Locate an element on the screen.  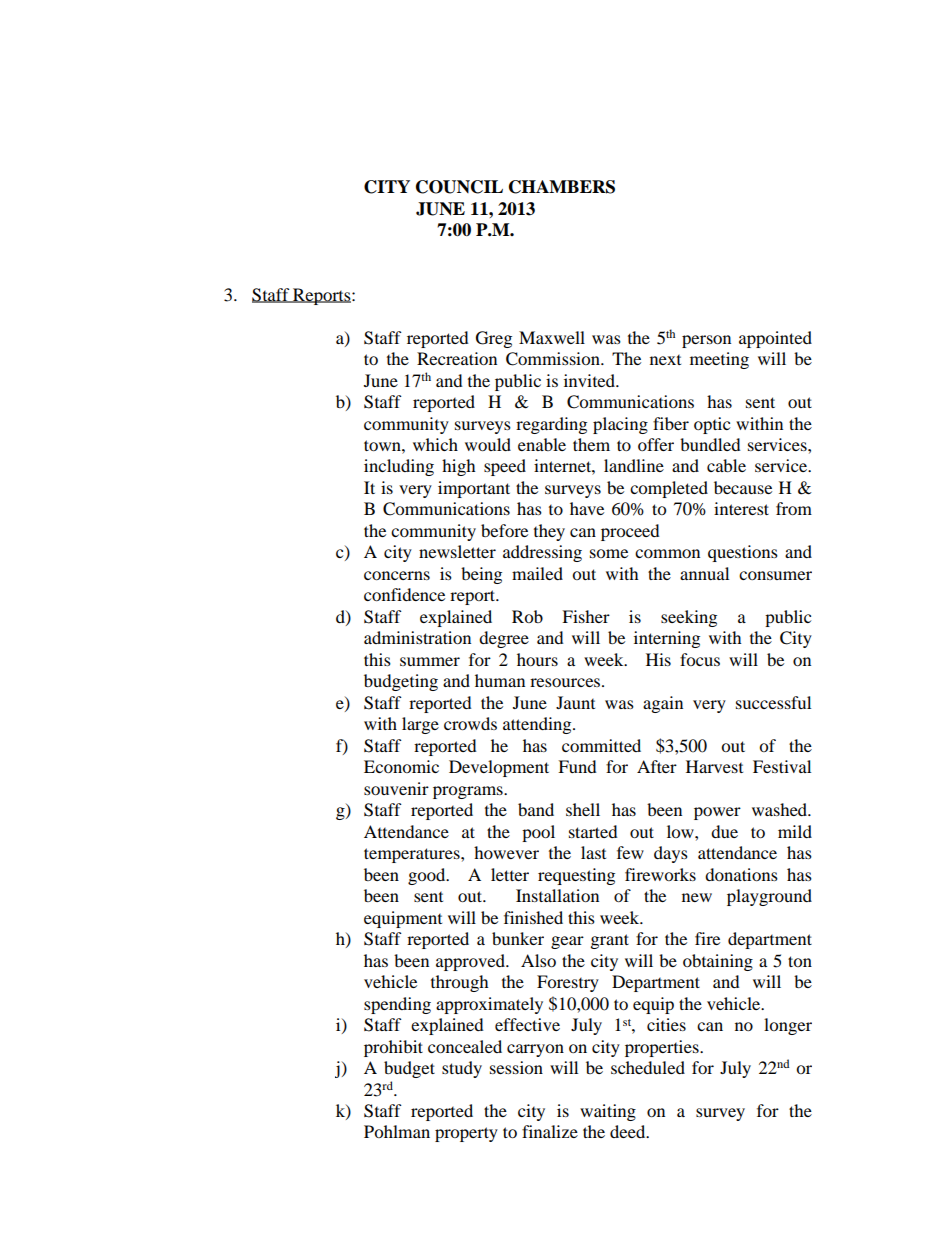
have is located at coordinates (587, 508).
